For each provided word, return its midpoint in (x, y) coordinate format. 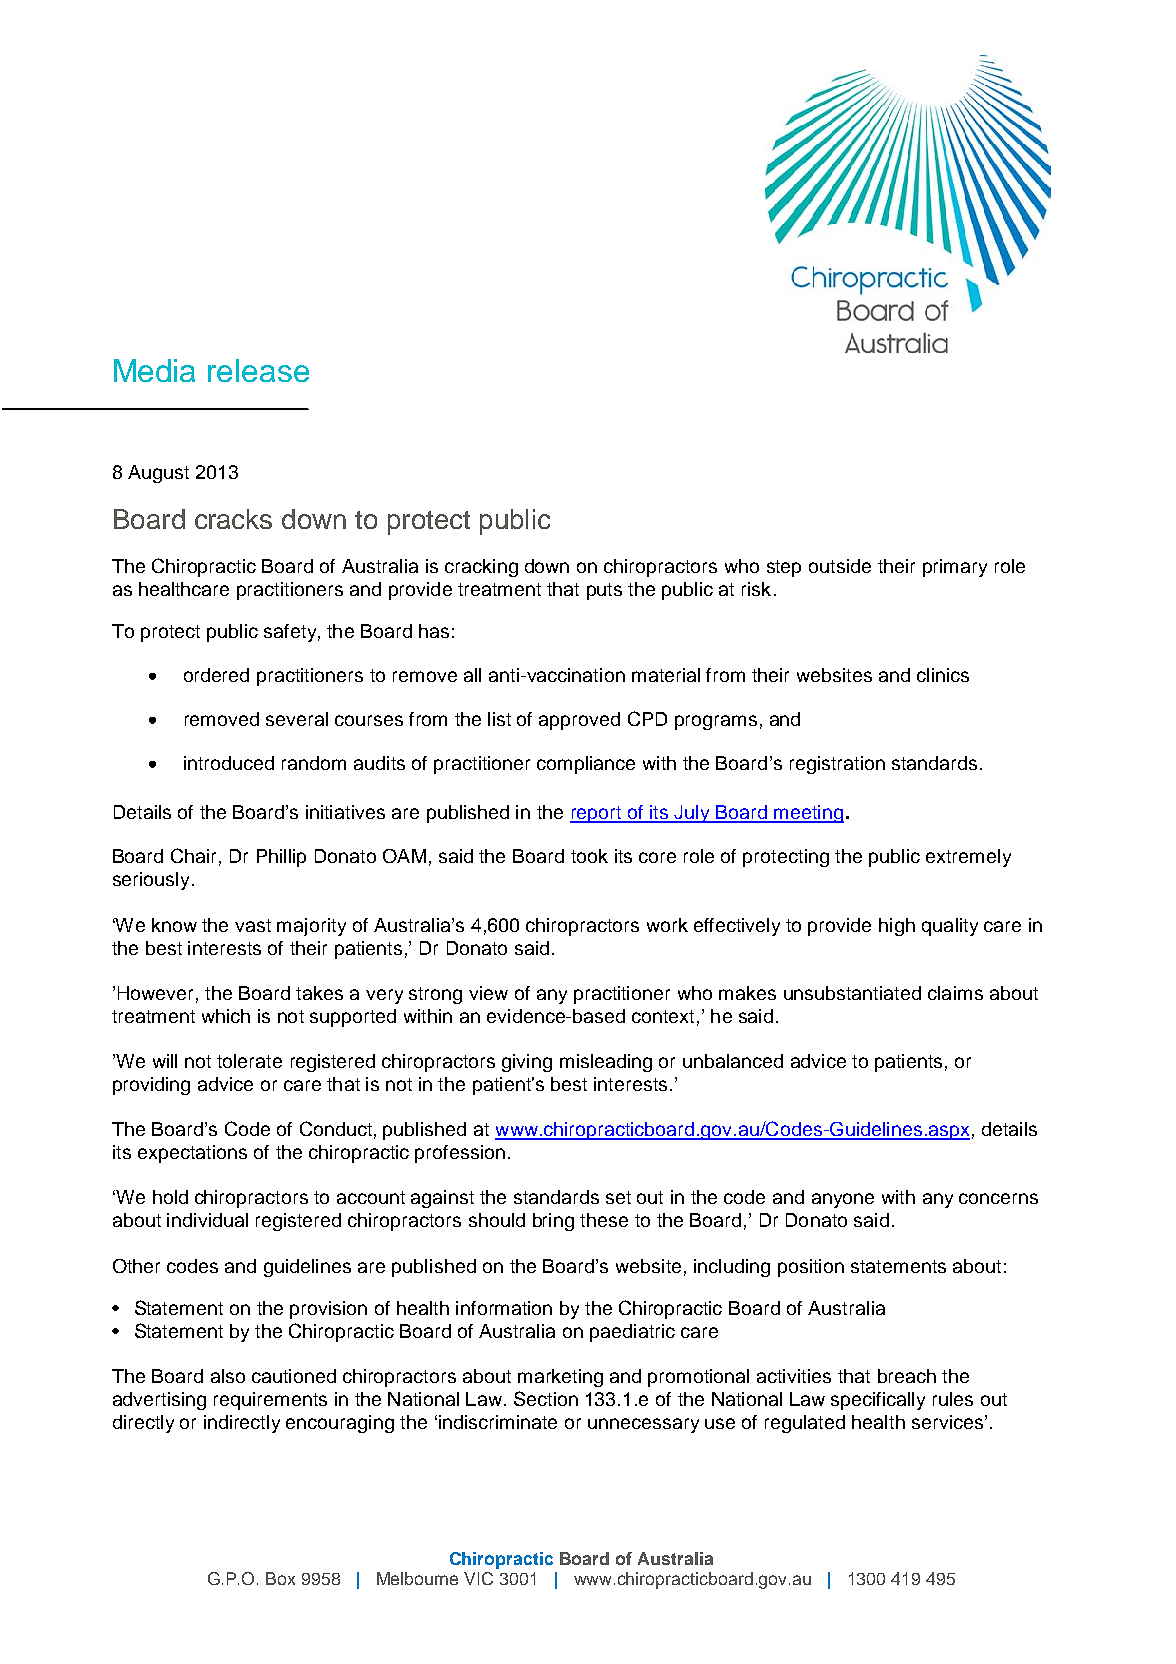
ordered (216, 675)
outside (840, 566)
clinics (943, 675)
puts (604, 591)
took (589, 856)
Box (280, 1578)
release (258, 370)
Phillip (281, 858)
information (504, 1308)
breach (907, 1376)
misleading (606, 1063)
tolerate (249, 1061)
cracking (481, 568)
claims (955, 993)
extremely (968, 858)
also (228, 1376)
